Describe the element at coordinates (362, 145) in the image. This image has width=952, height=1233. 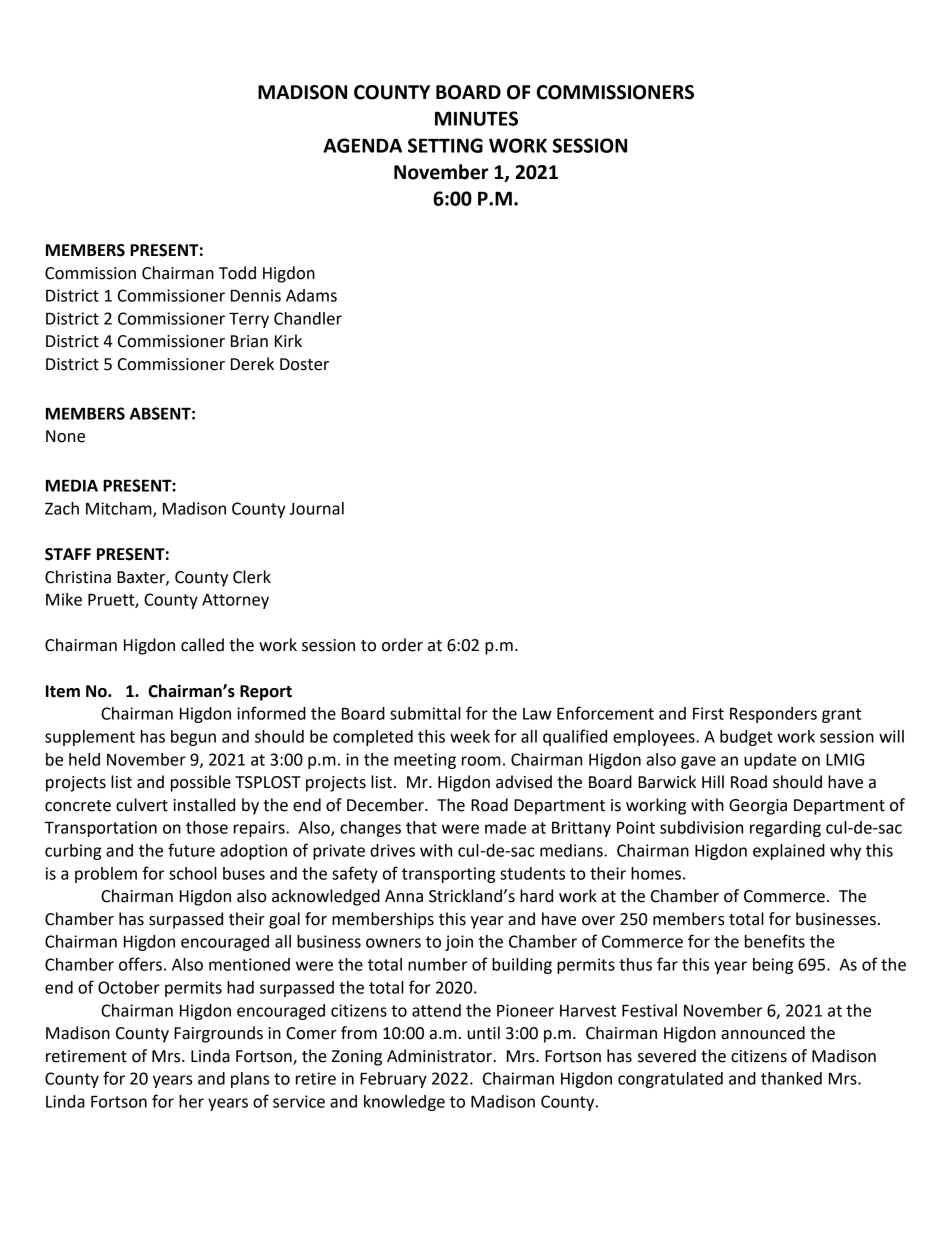
I see `AGENDA` at that location.
